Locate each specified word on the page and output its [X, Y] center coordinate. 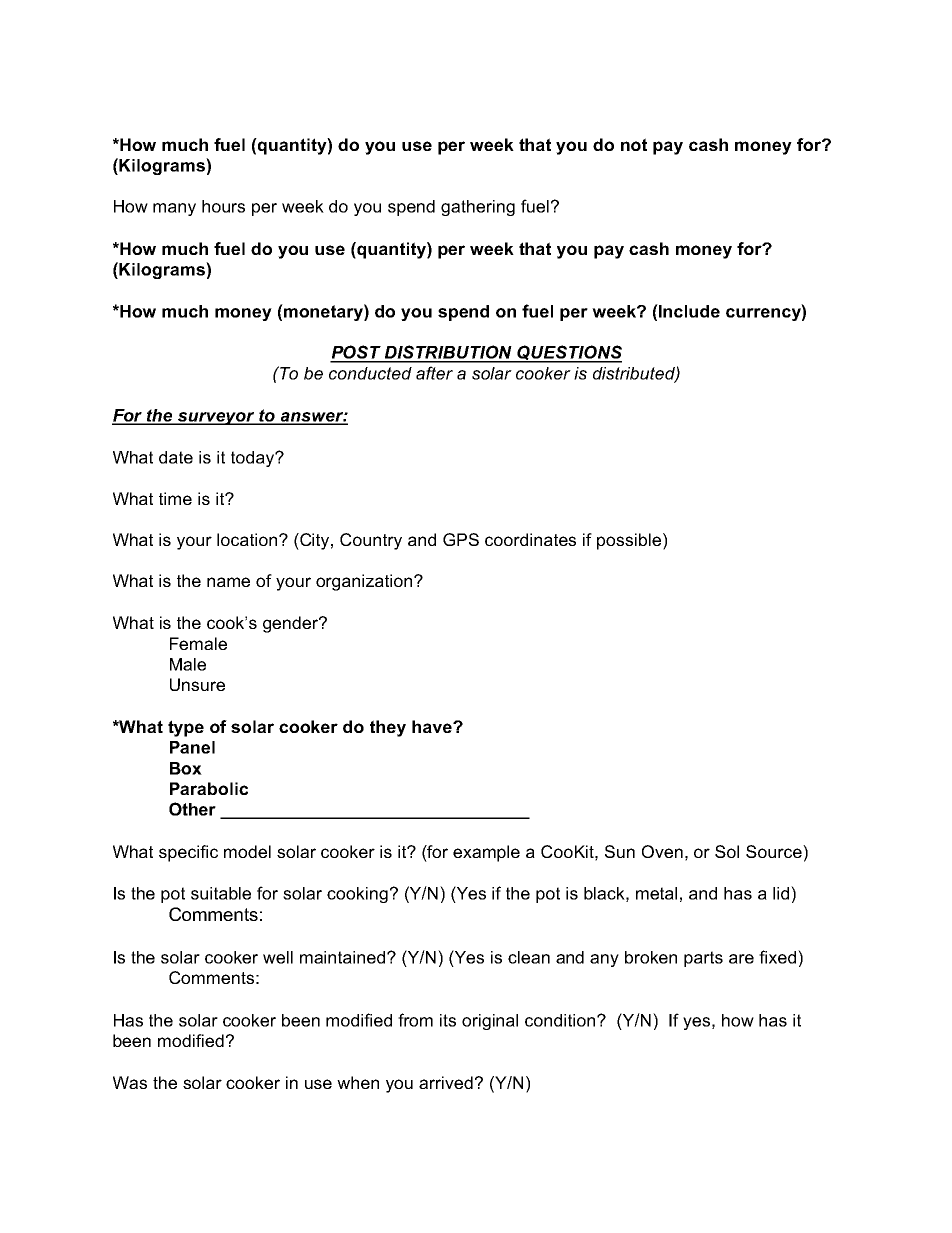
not [634, 144]
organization [365, 582]
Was [130, 1082]
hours [223, 206]
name [228, 582]
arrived [446, 1082]
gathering [478, 208]
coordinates [530, 539]
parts [703, 959]
